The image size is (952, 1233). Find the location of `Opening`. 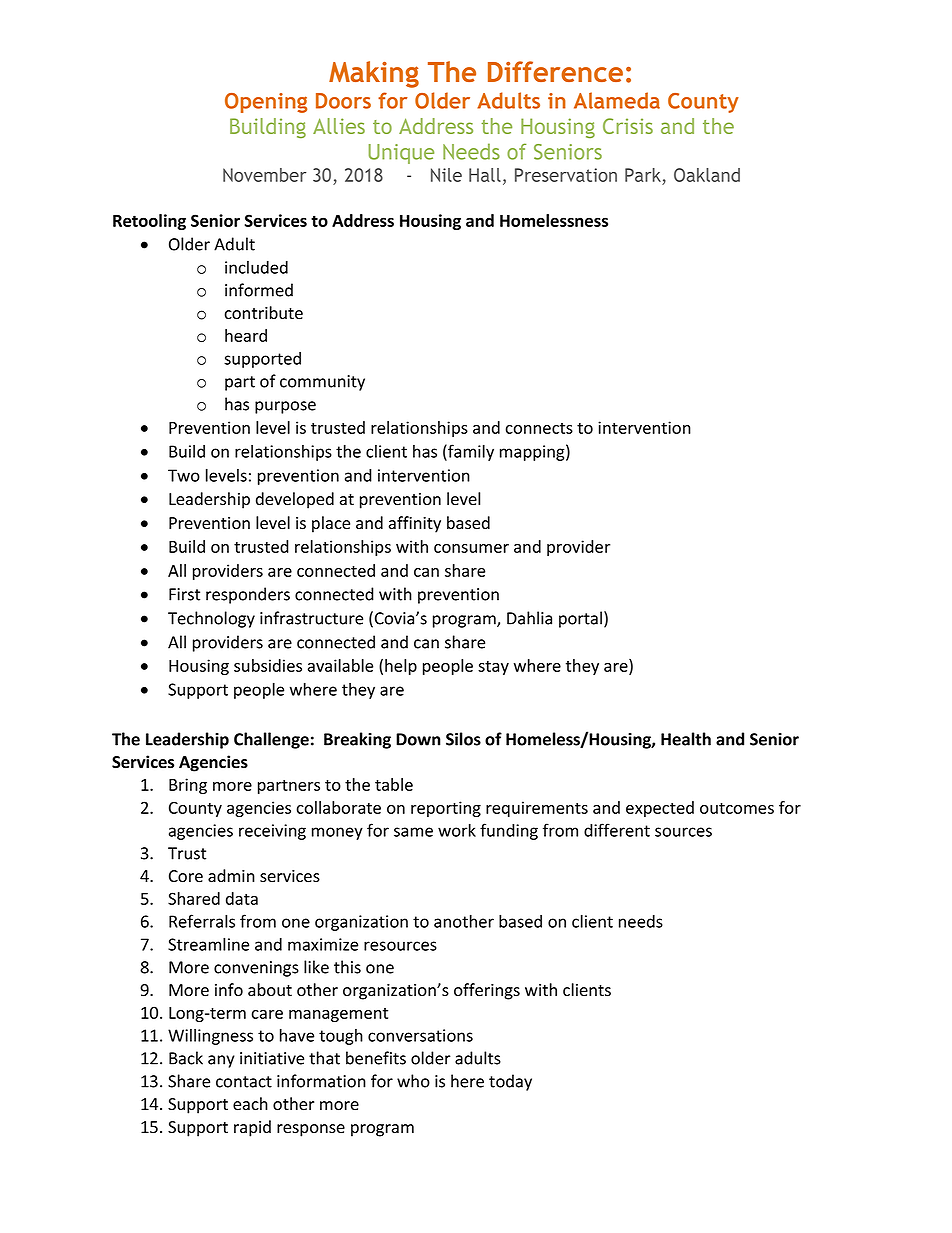

Opening is located at coordinates (266, 103).
